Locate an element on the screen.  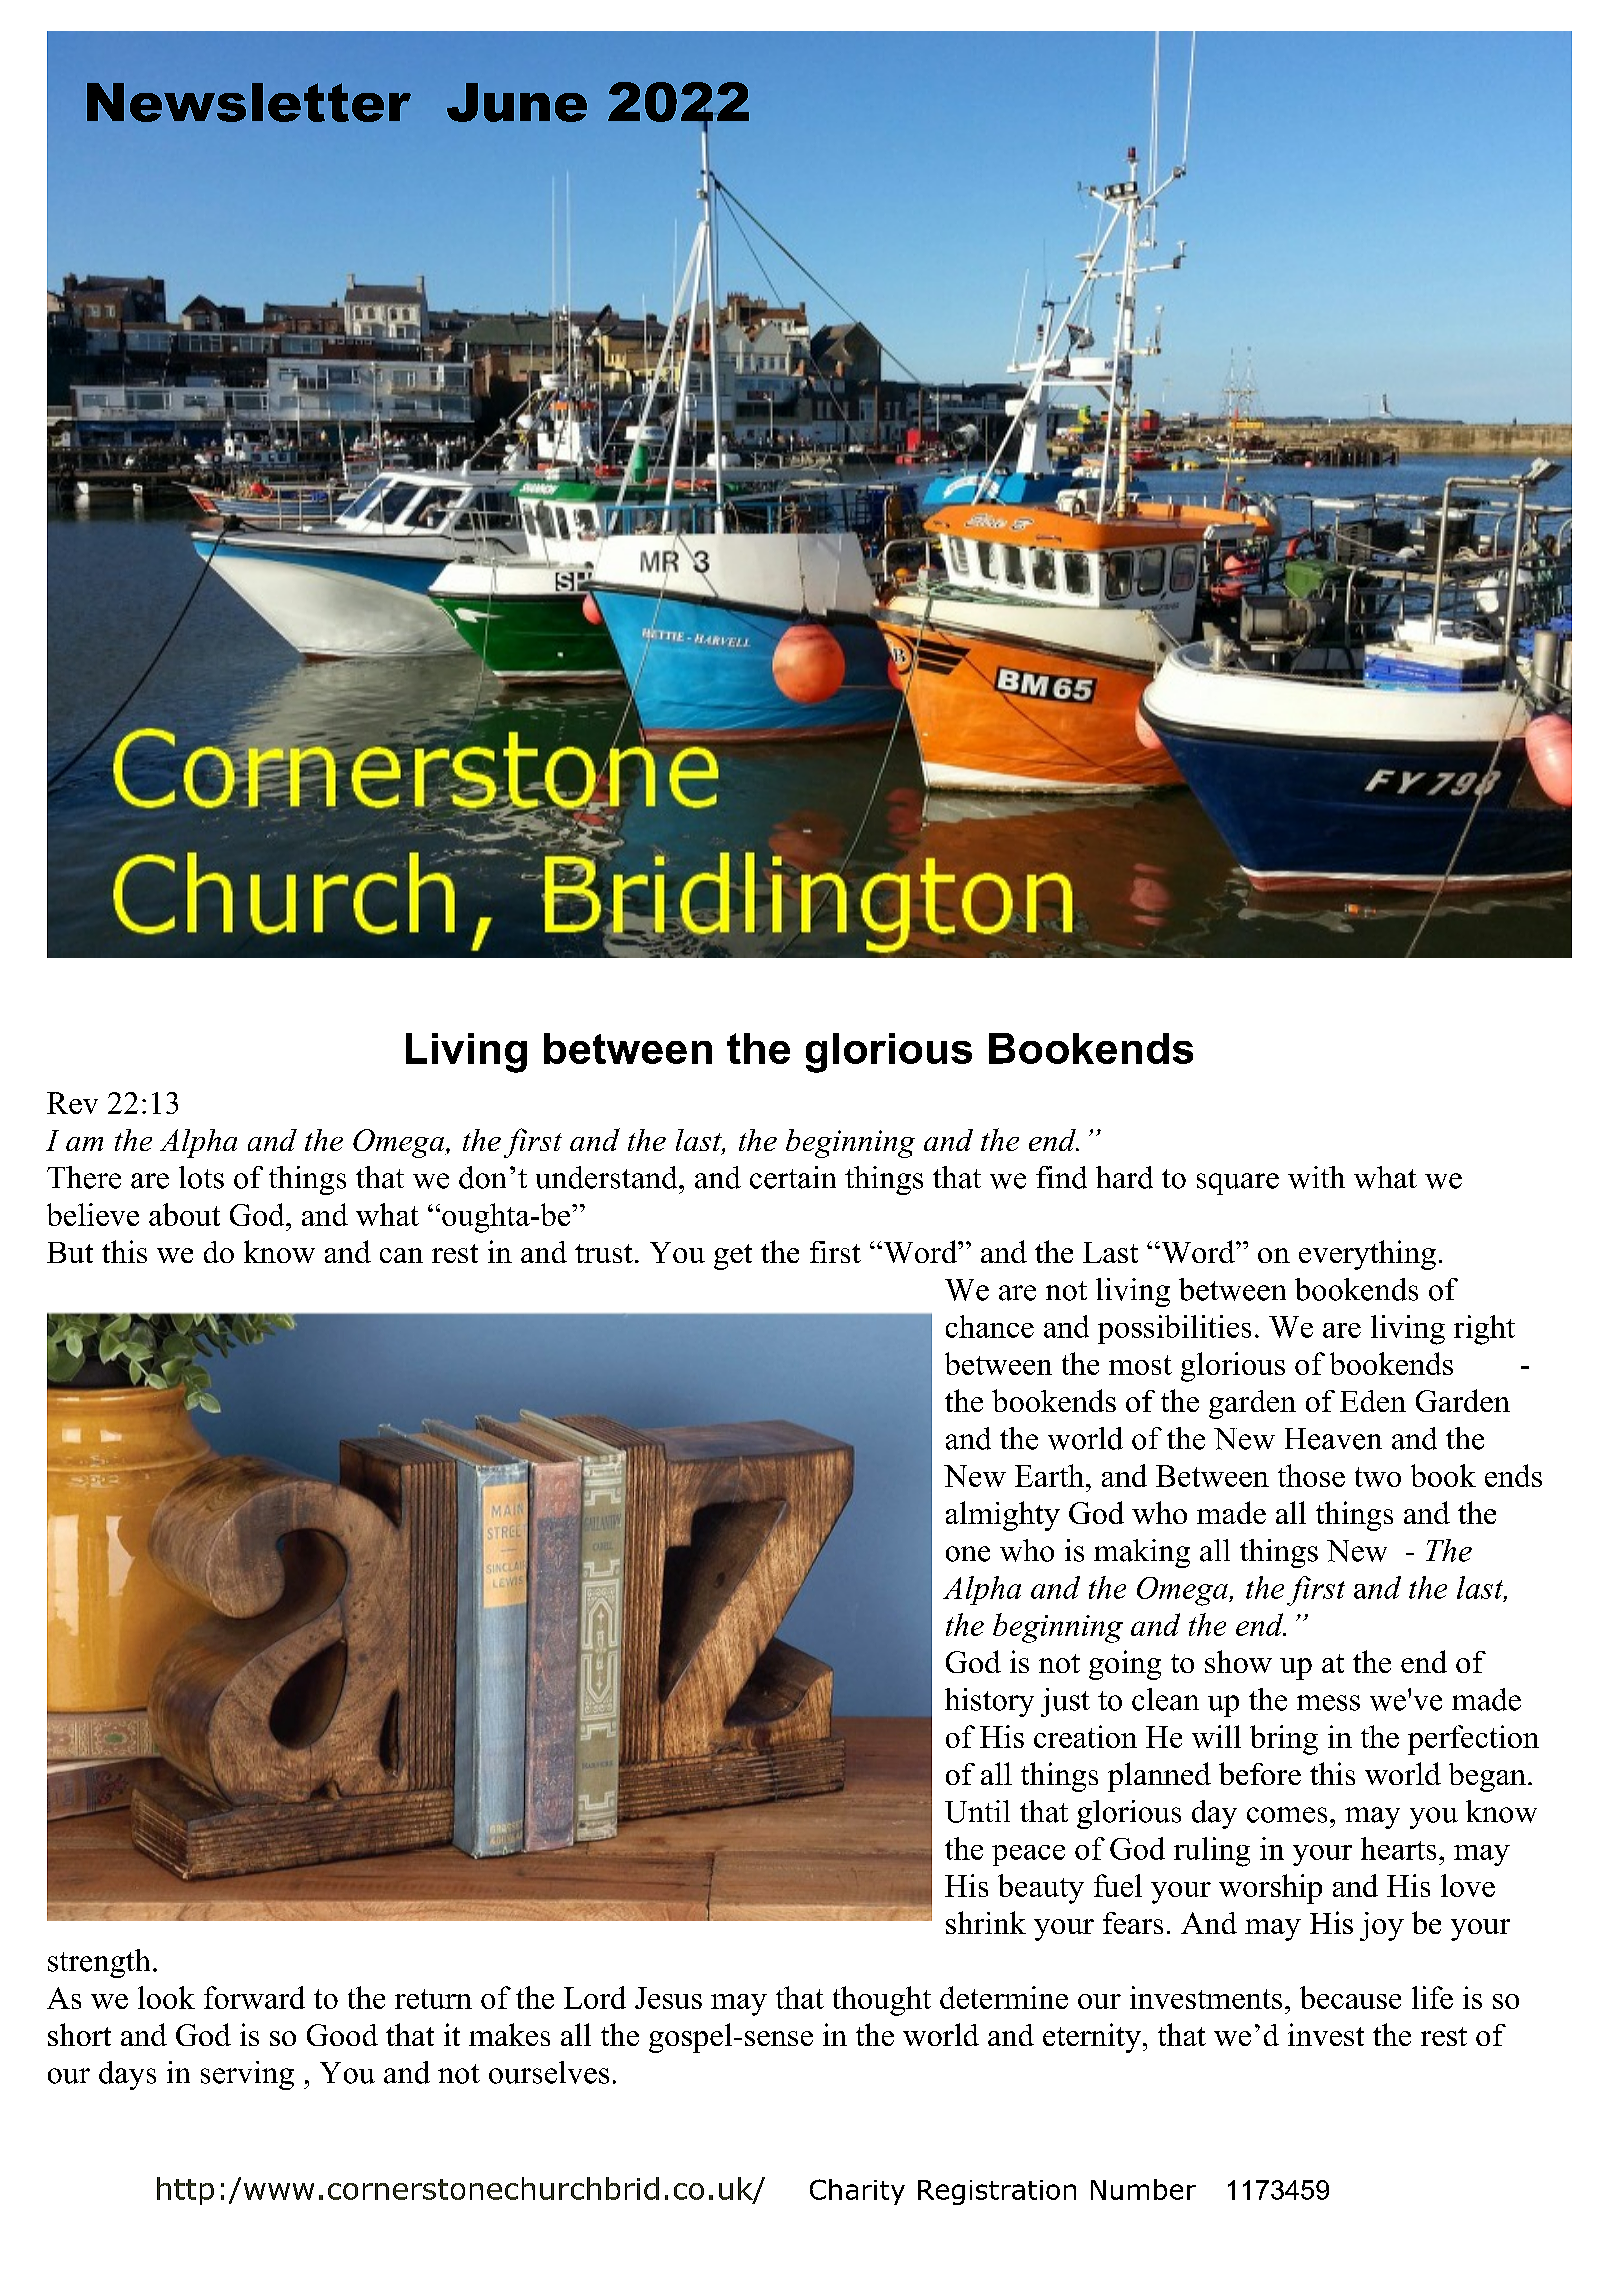
certain is located at coordinates (793, 1177).
